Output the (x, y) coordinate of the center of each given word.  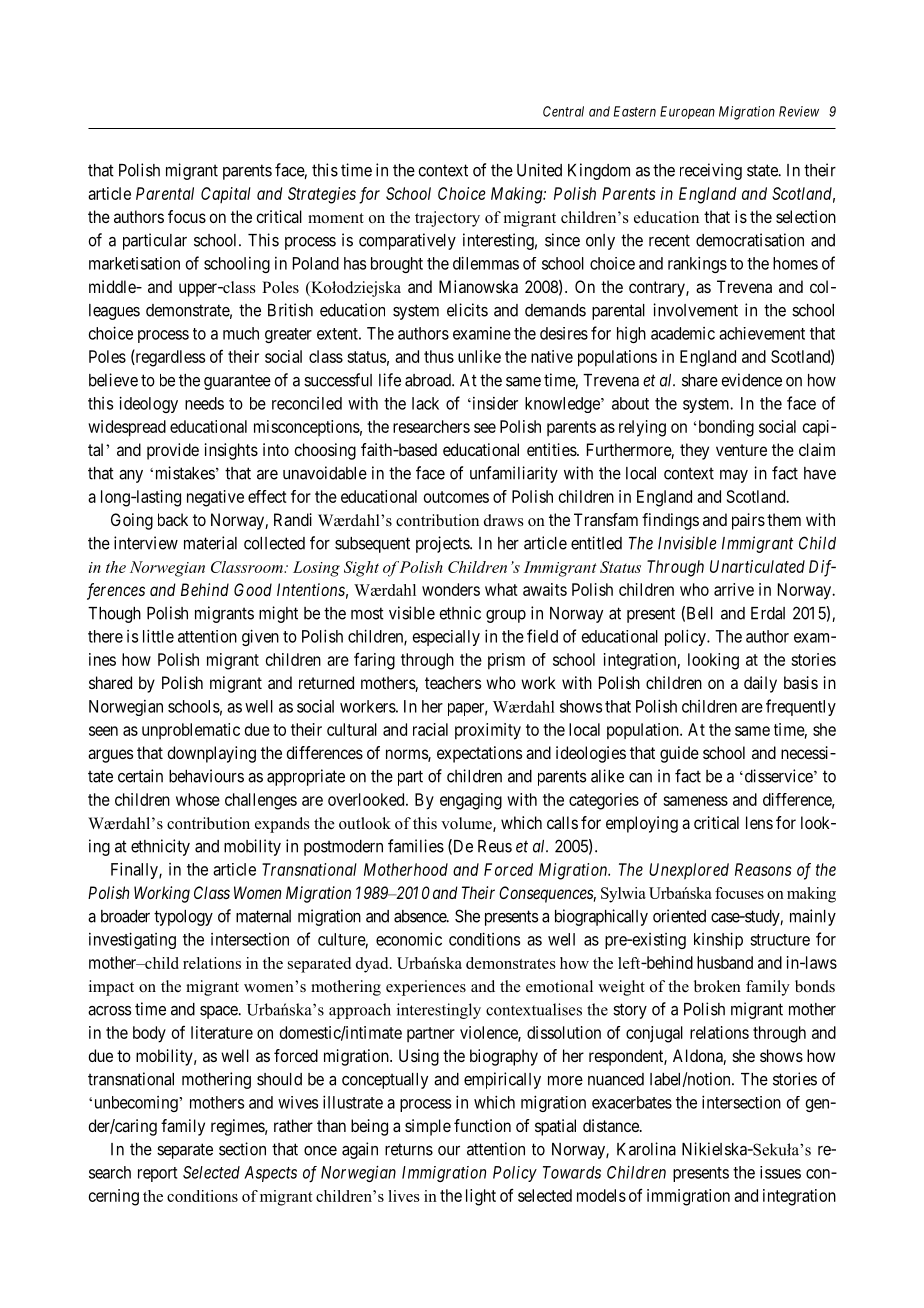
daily (760, 684)
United (539, 170)
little (158, 636)
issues (780, 1172)
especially (446, 638)
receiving (711, 171)
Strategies (322, 195)
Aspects (270, 1174)
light (481, 1197)
